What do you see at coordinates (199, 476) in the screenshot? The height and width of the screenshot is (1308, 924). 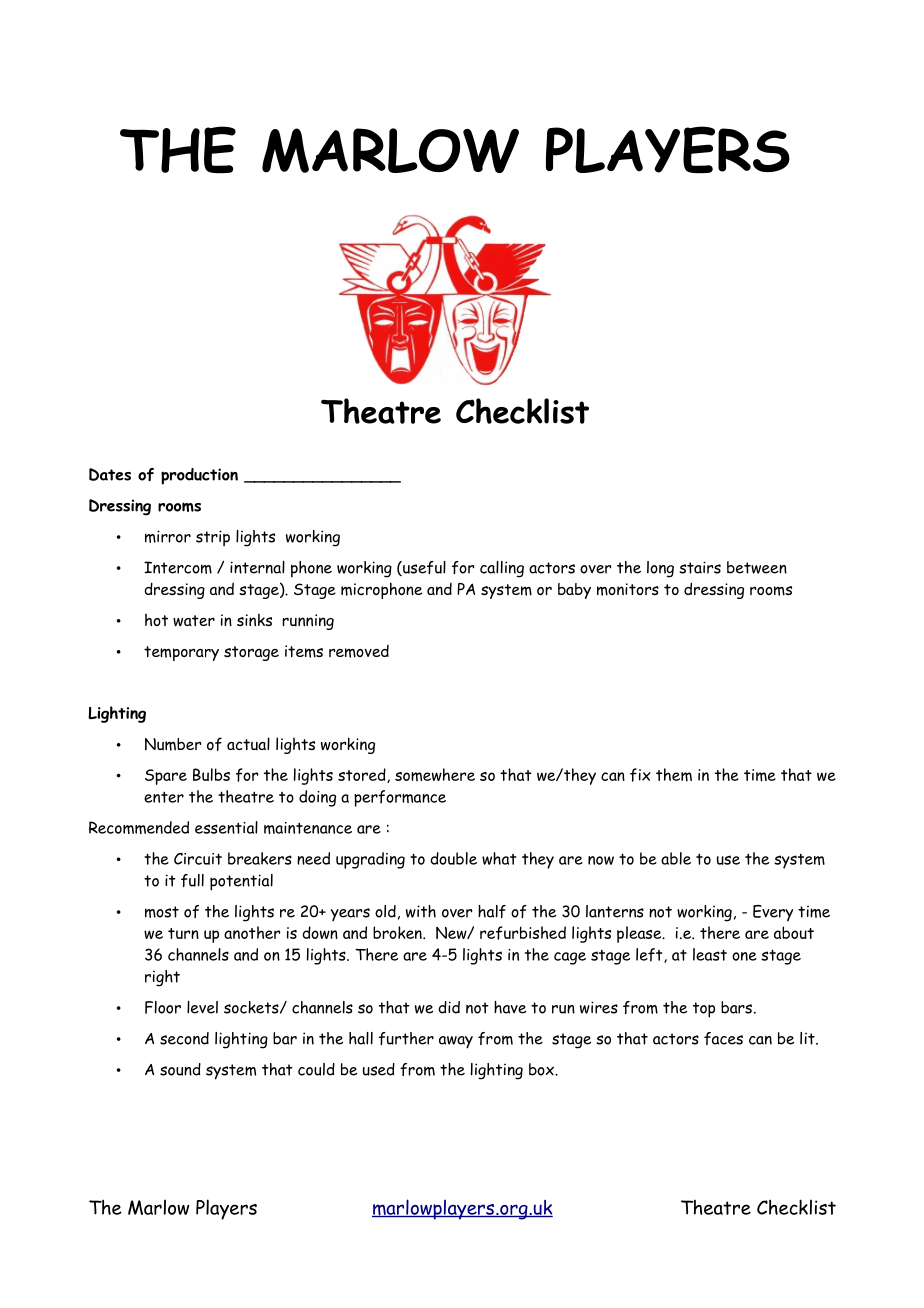 I see `production` at bounding box center [199, 476].
